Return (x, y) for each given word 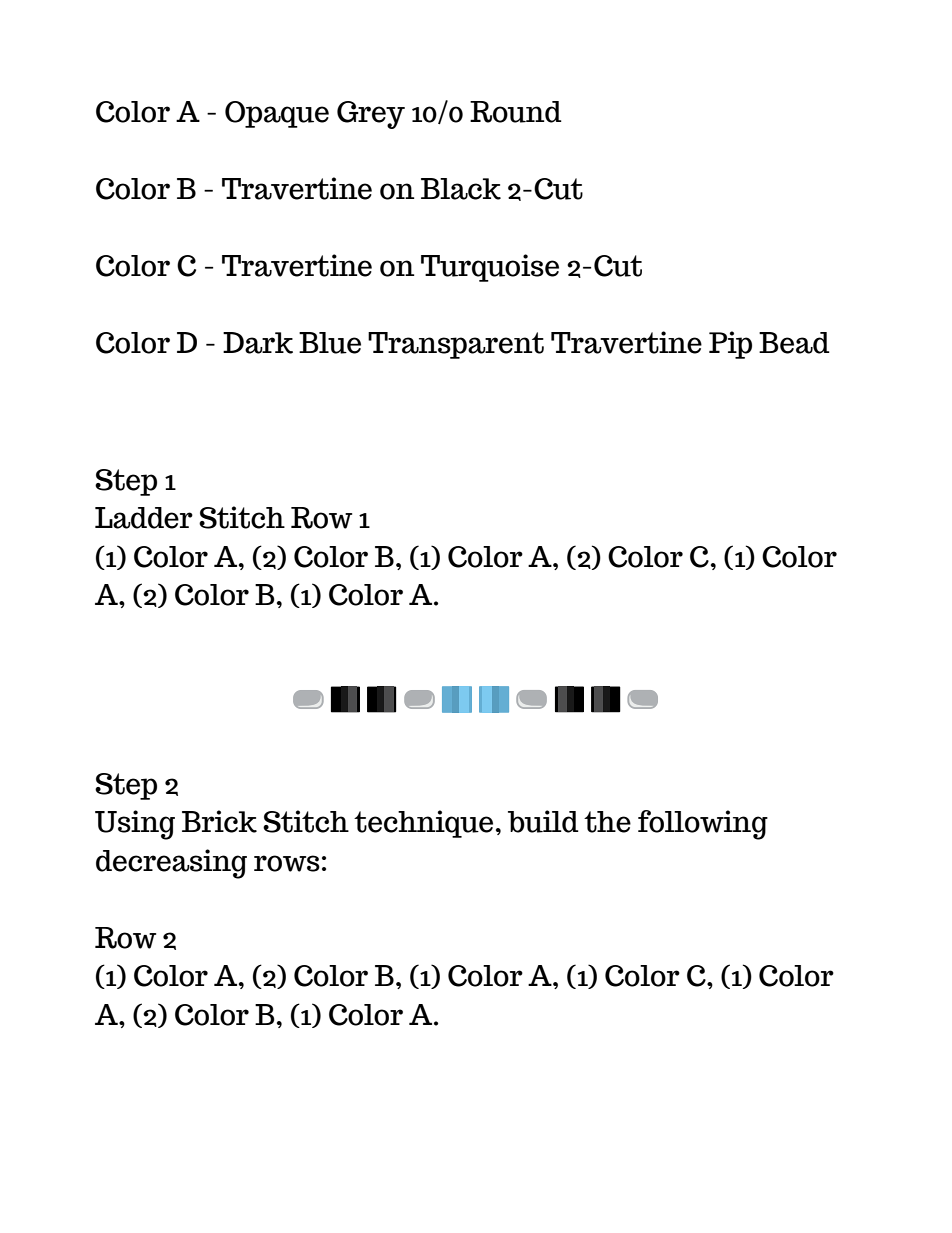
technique (423, 824)
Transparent (456, 345)
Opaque (277, 114)
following (703, 825)
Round (516, 112)
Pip (730, 345)
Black (461, 189)
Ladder (144, 518)
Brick (219, 821)
